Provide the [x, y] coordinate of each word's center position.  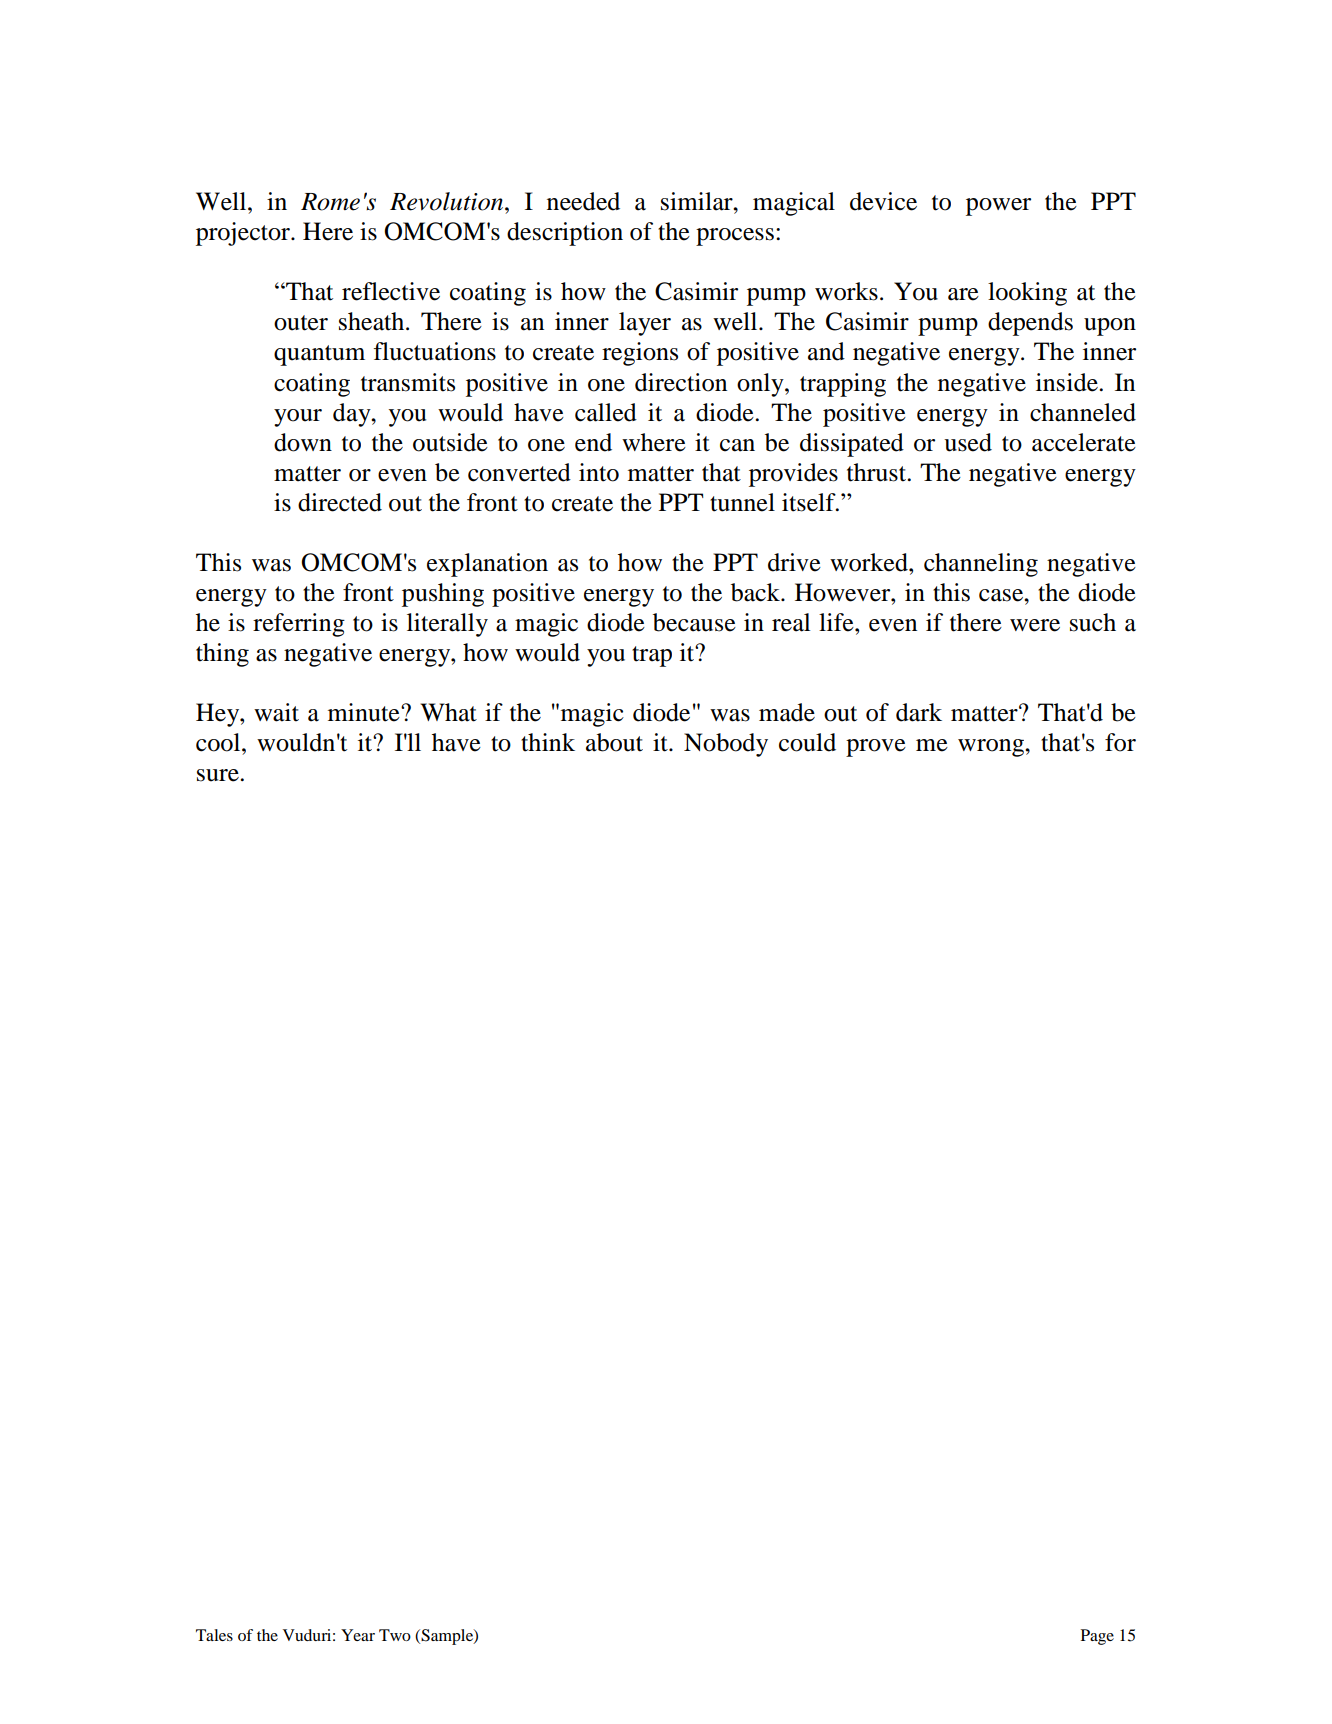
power [998, 207]
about [614, 742]
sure [219, 775]
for [1120, 742]
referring [299, 625]
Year [358, 1635]
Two [395, 1635]
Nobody [726, 745]
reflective [391, 291]
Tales [214, 1635]
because [694, 622]
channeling [981, 565]
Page [1097, 1637]
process [735, 237]
